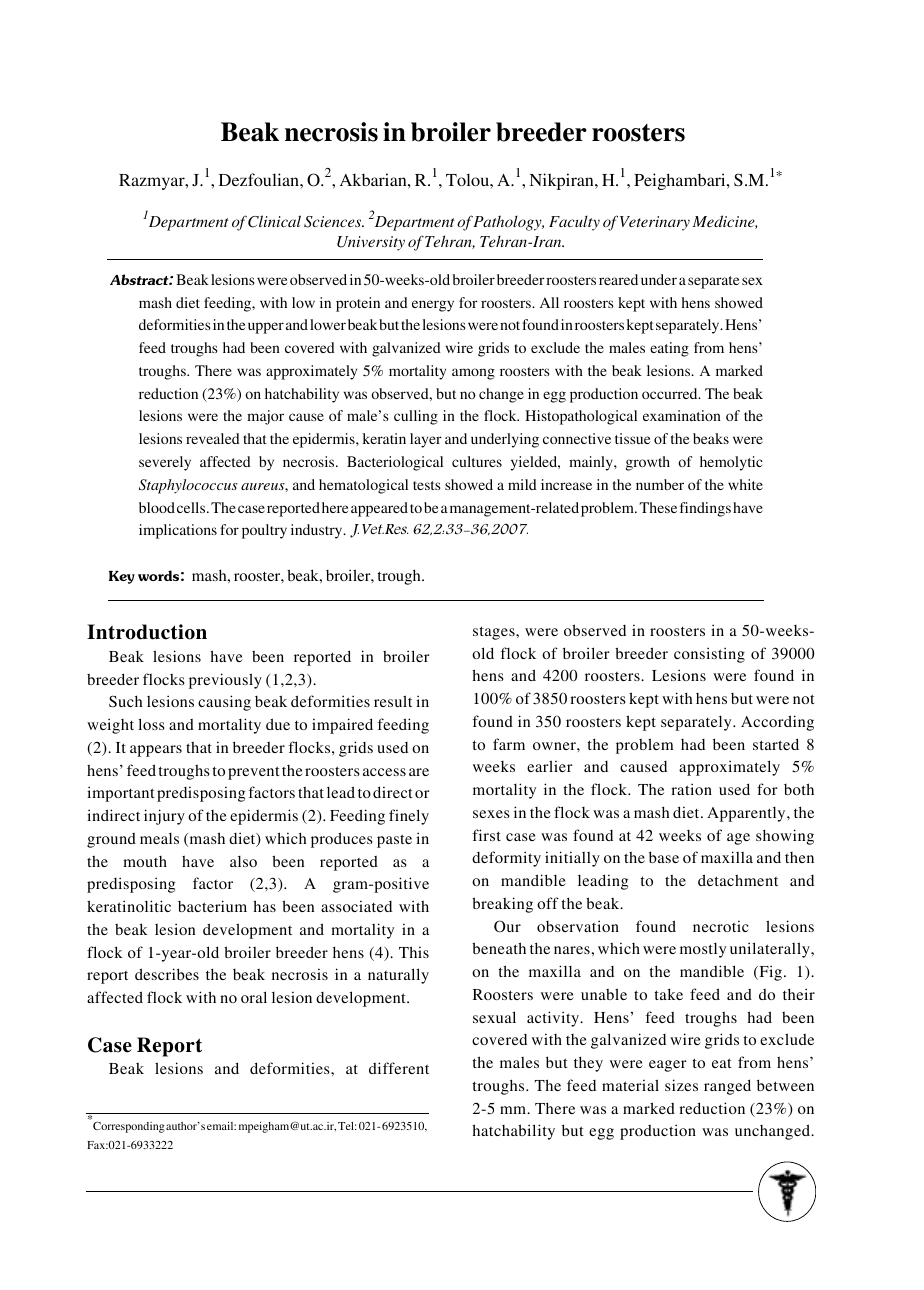  What do you see at coordinates (274, 221) in the page?
I see `Clinical` at bounding box center [274, 221].
